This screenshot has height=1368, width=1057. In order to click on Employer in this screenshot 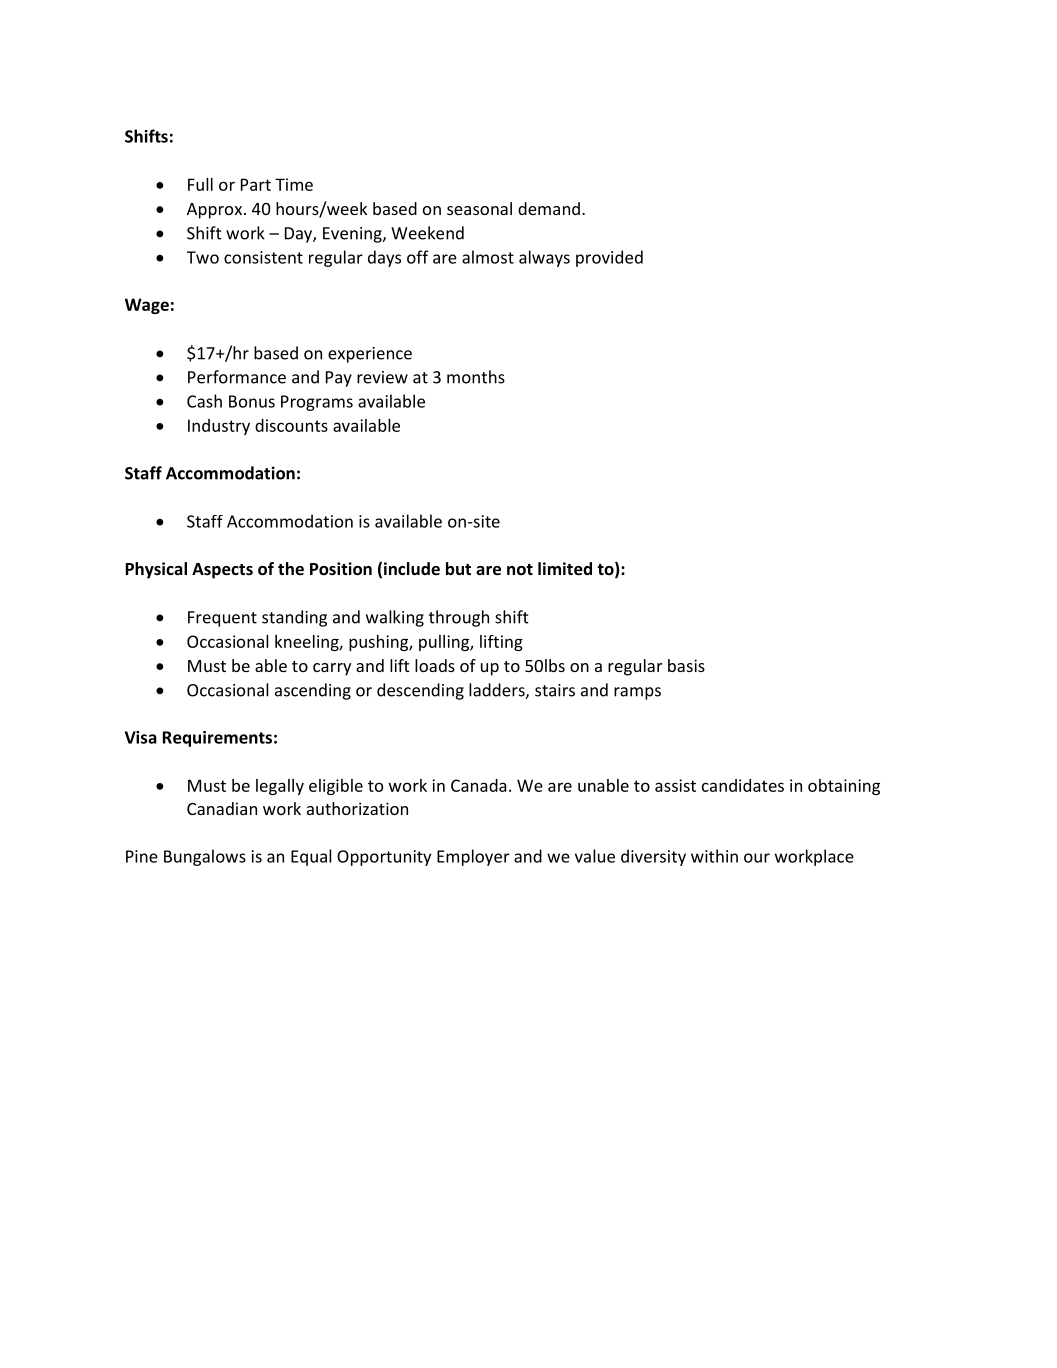, I will do `click(473, 857)`.
